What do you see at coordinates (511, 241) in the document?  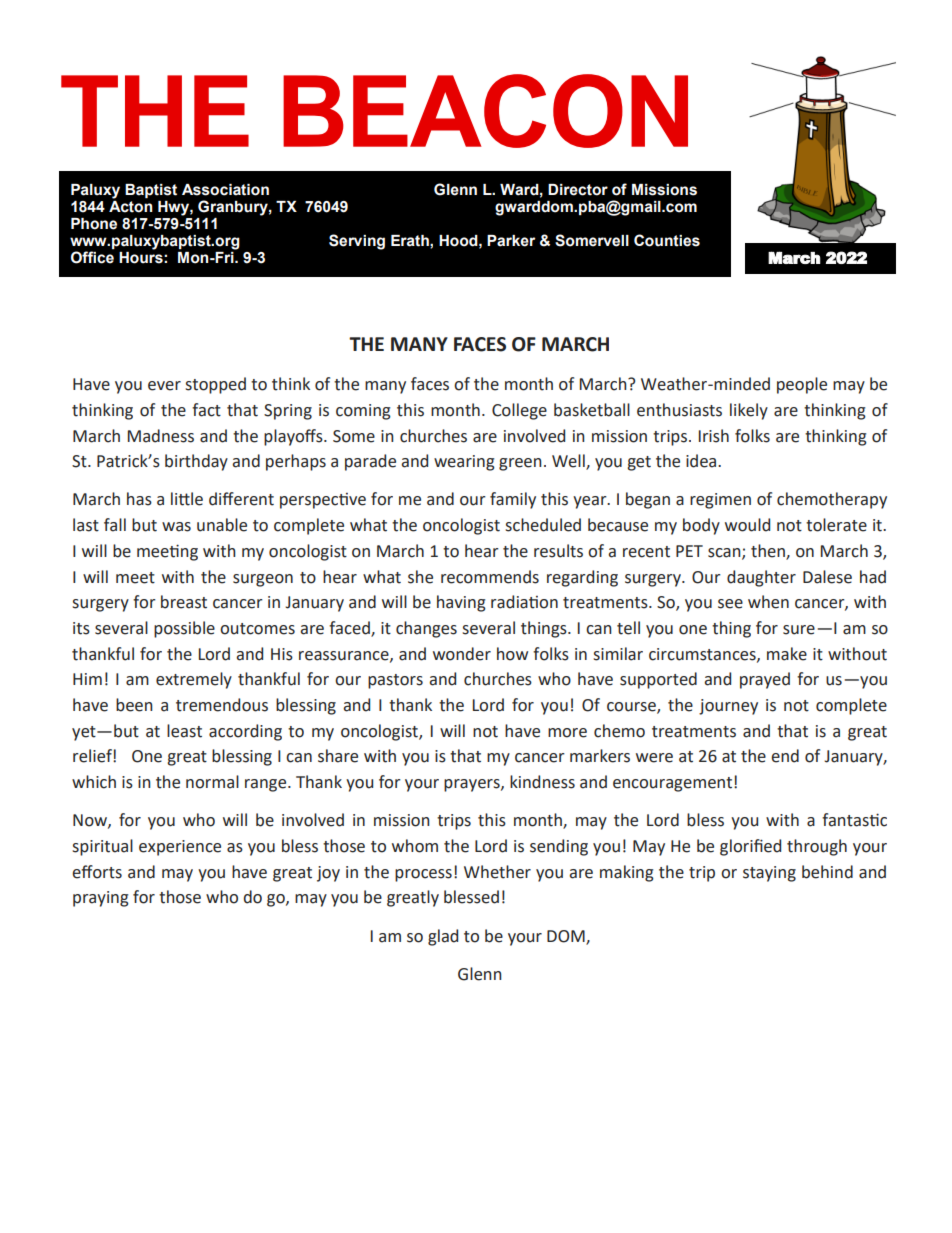 I see `Parker` at bounding box center [511, 241].
